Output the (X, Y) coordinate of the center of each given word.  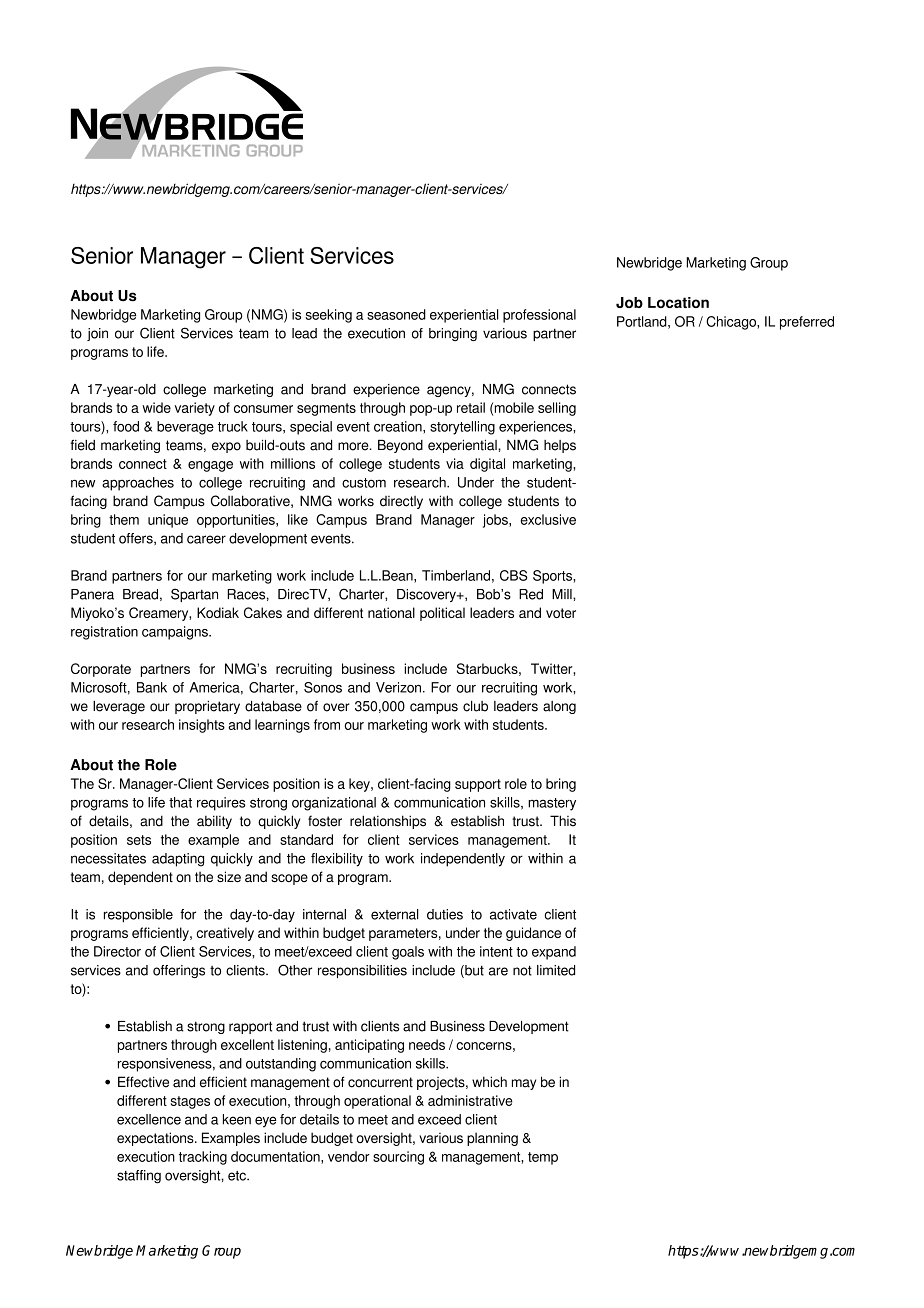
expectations (156, 1139)
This (563, 821)
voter (561, 613)
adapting (178, 860)
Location (678, 302)
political (442, 614)
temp (543, 1158)
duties (445, 914)
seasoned (396, 314)
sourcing (398, 1158)
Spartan (194, 595)
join (97, 334)
